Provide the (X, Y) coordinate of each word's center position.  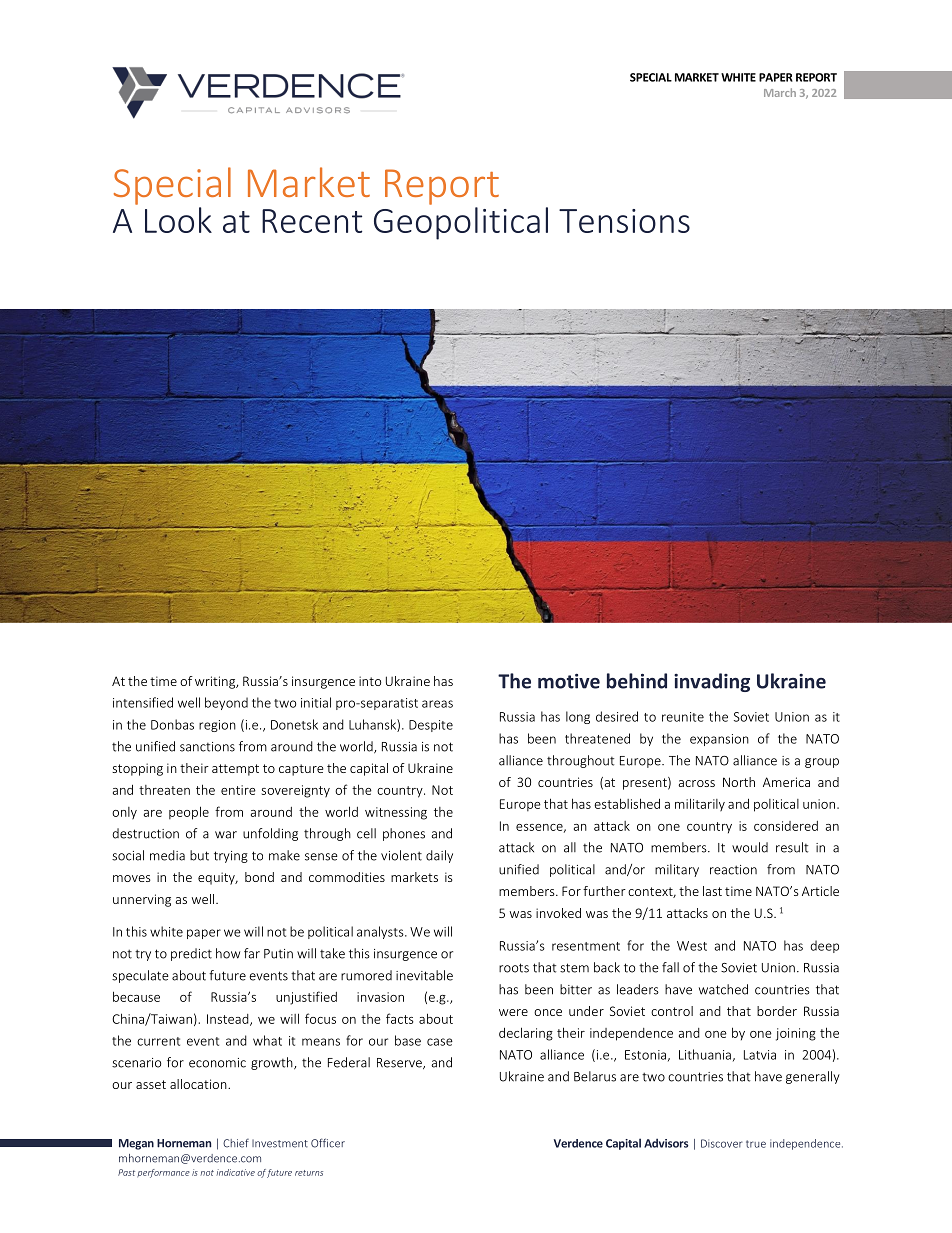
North (739, 782)
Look (178, 220)
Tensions (624, 221)
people (189, 813)
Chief (236, 1143)
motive (569, 681)
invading (712, 682)
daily (439, 856)
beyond (226, 703)
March (780, 92)
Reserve (400, 1063)
